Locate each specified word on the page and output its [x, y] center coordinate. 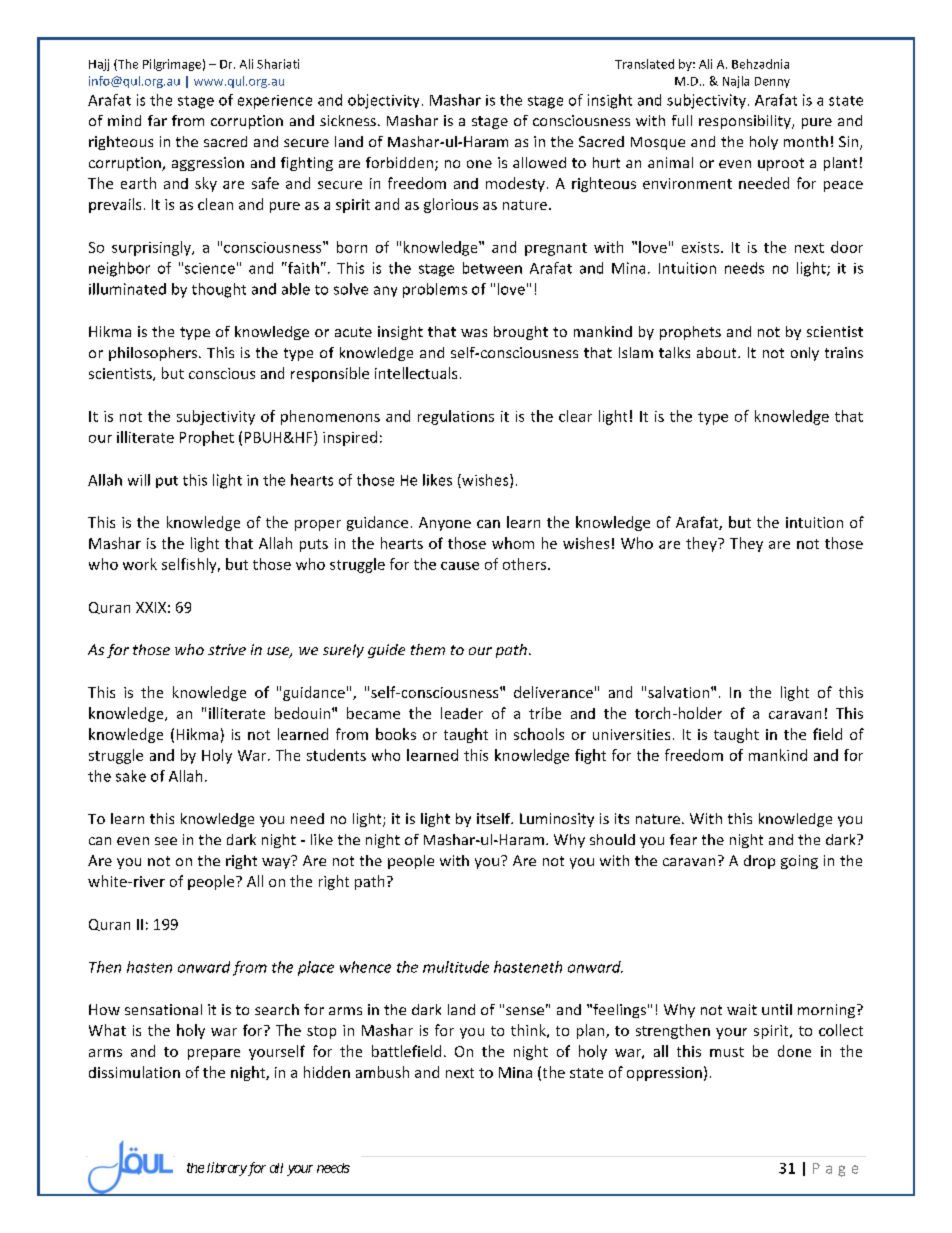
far [157, 120]
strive [227, 649]
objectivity [383, 101]
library [227, 1169]
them [428, 649]
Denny [772, 82]
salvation [680, 692]
